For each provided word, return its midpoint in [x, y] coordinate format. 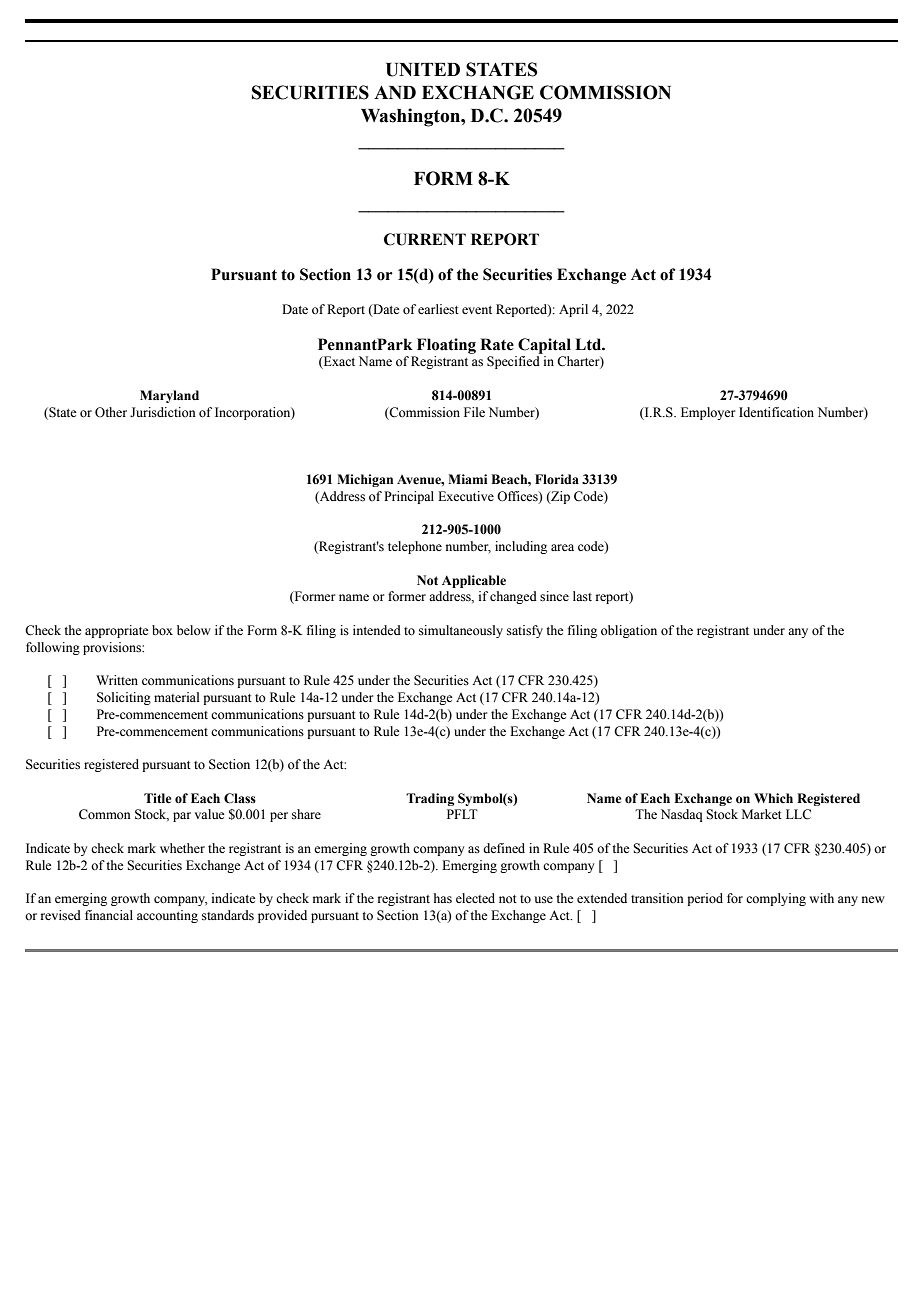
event [477, 310]
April [573, 310]
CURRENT [425, 239]
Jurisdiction [163, 412]
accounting [167, 916]
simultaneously [461, 631]
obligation [629, 631]
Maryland [169, 396]
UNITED [423, 70]
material [176, 697]
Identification [776, 412]
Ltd [589, 344]
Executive [466, 496]
